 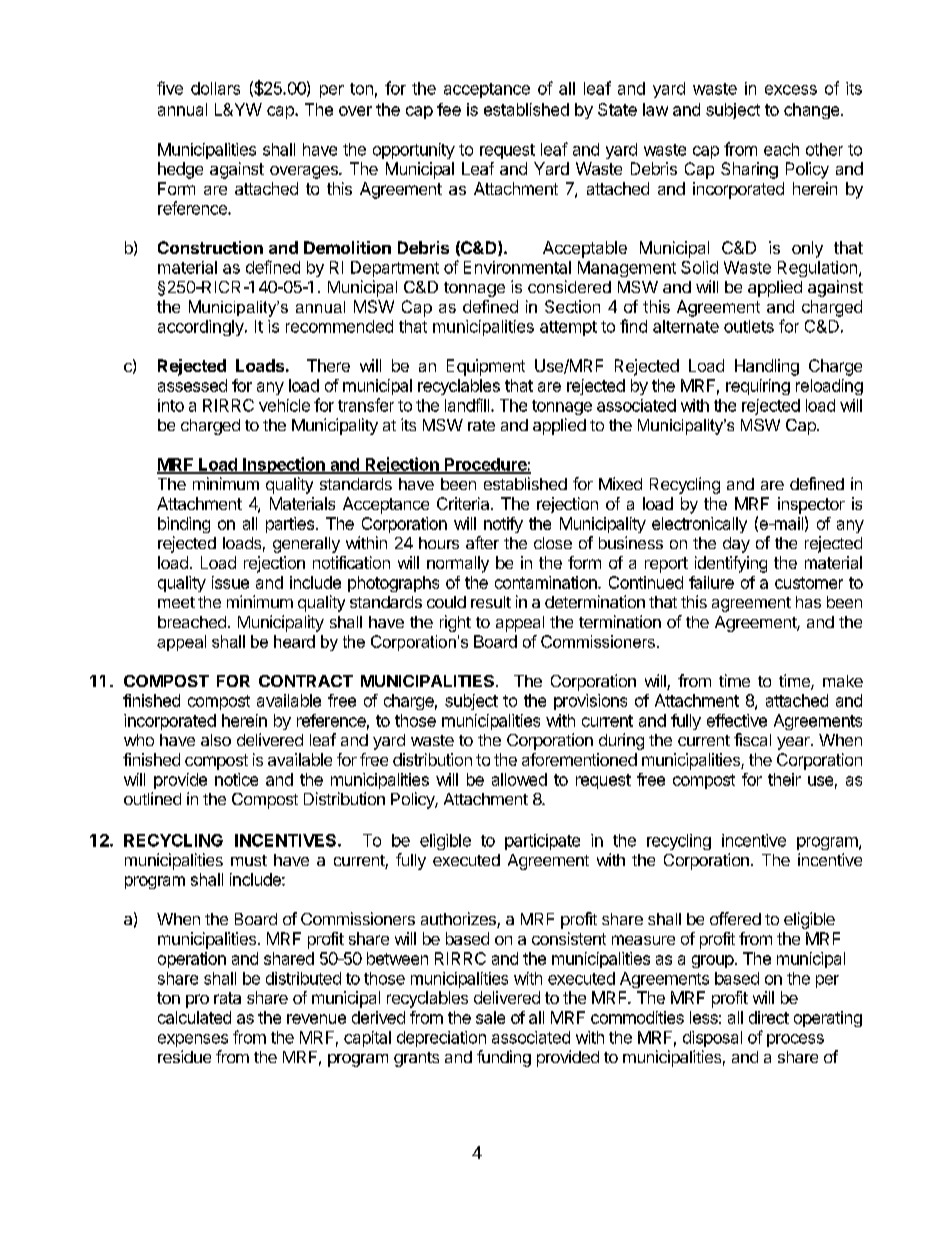 I want to click on normally, so click(x=458, y=564).
